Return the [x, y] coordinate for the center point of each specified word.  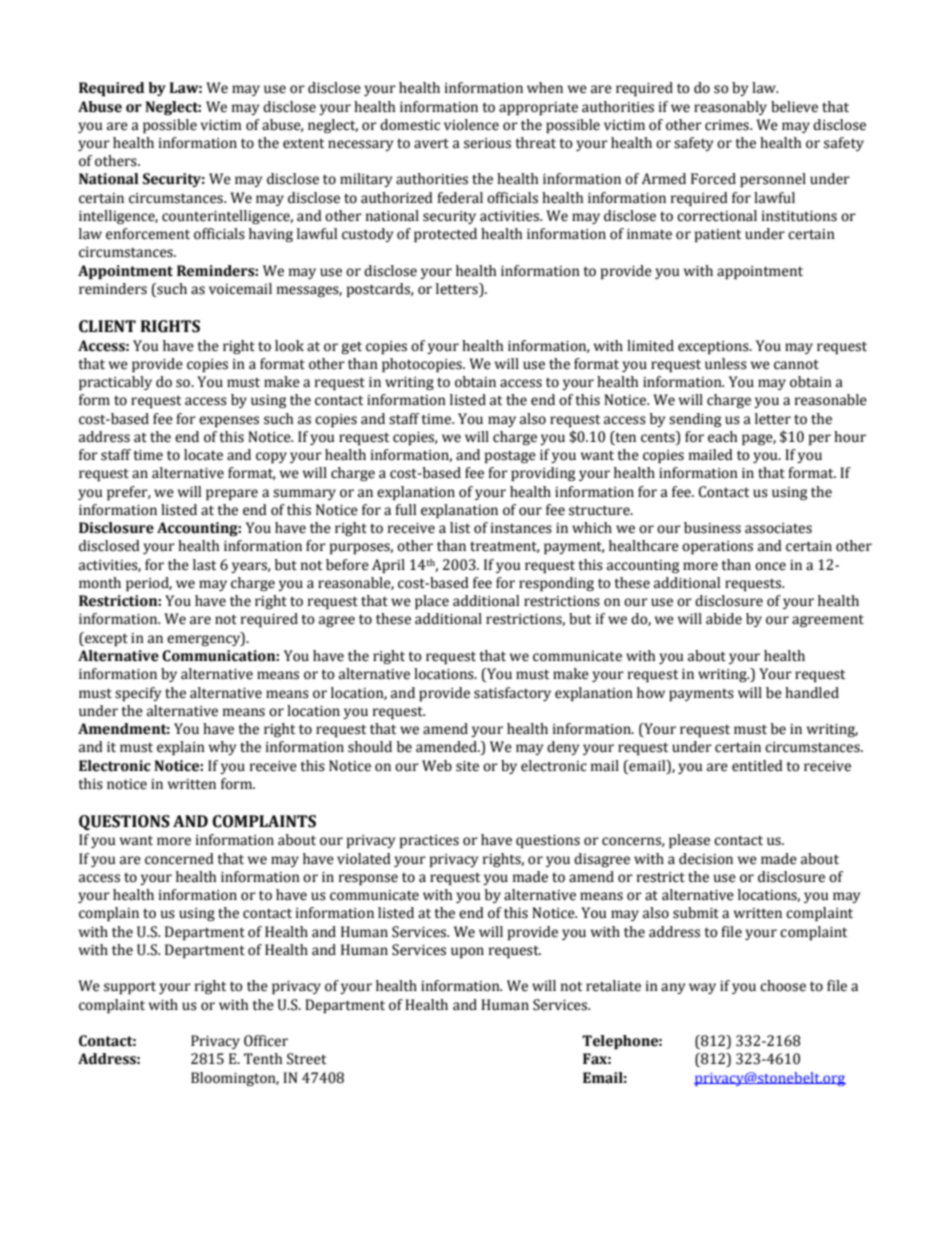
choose [783, 986]
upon [467, 952]
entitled [757, 766]
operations [717, 547]
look [289, 346]
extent [303, 144]
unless [726, 364]
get [351, 348]
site [467, 766]
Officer [266, 1041]
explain [181, 748]
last [204, 565]
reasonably [730, 108]
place [432, 602]
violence [471, 125]
